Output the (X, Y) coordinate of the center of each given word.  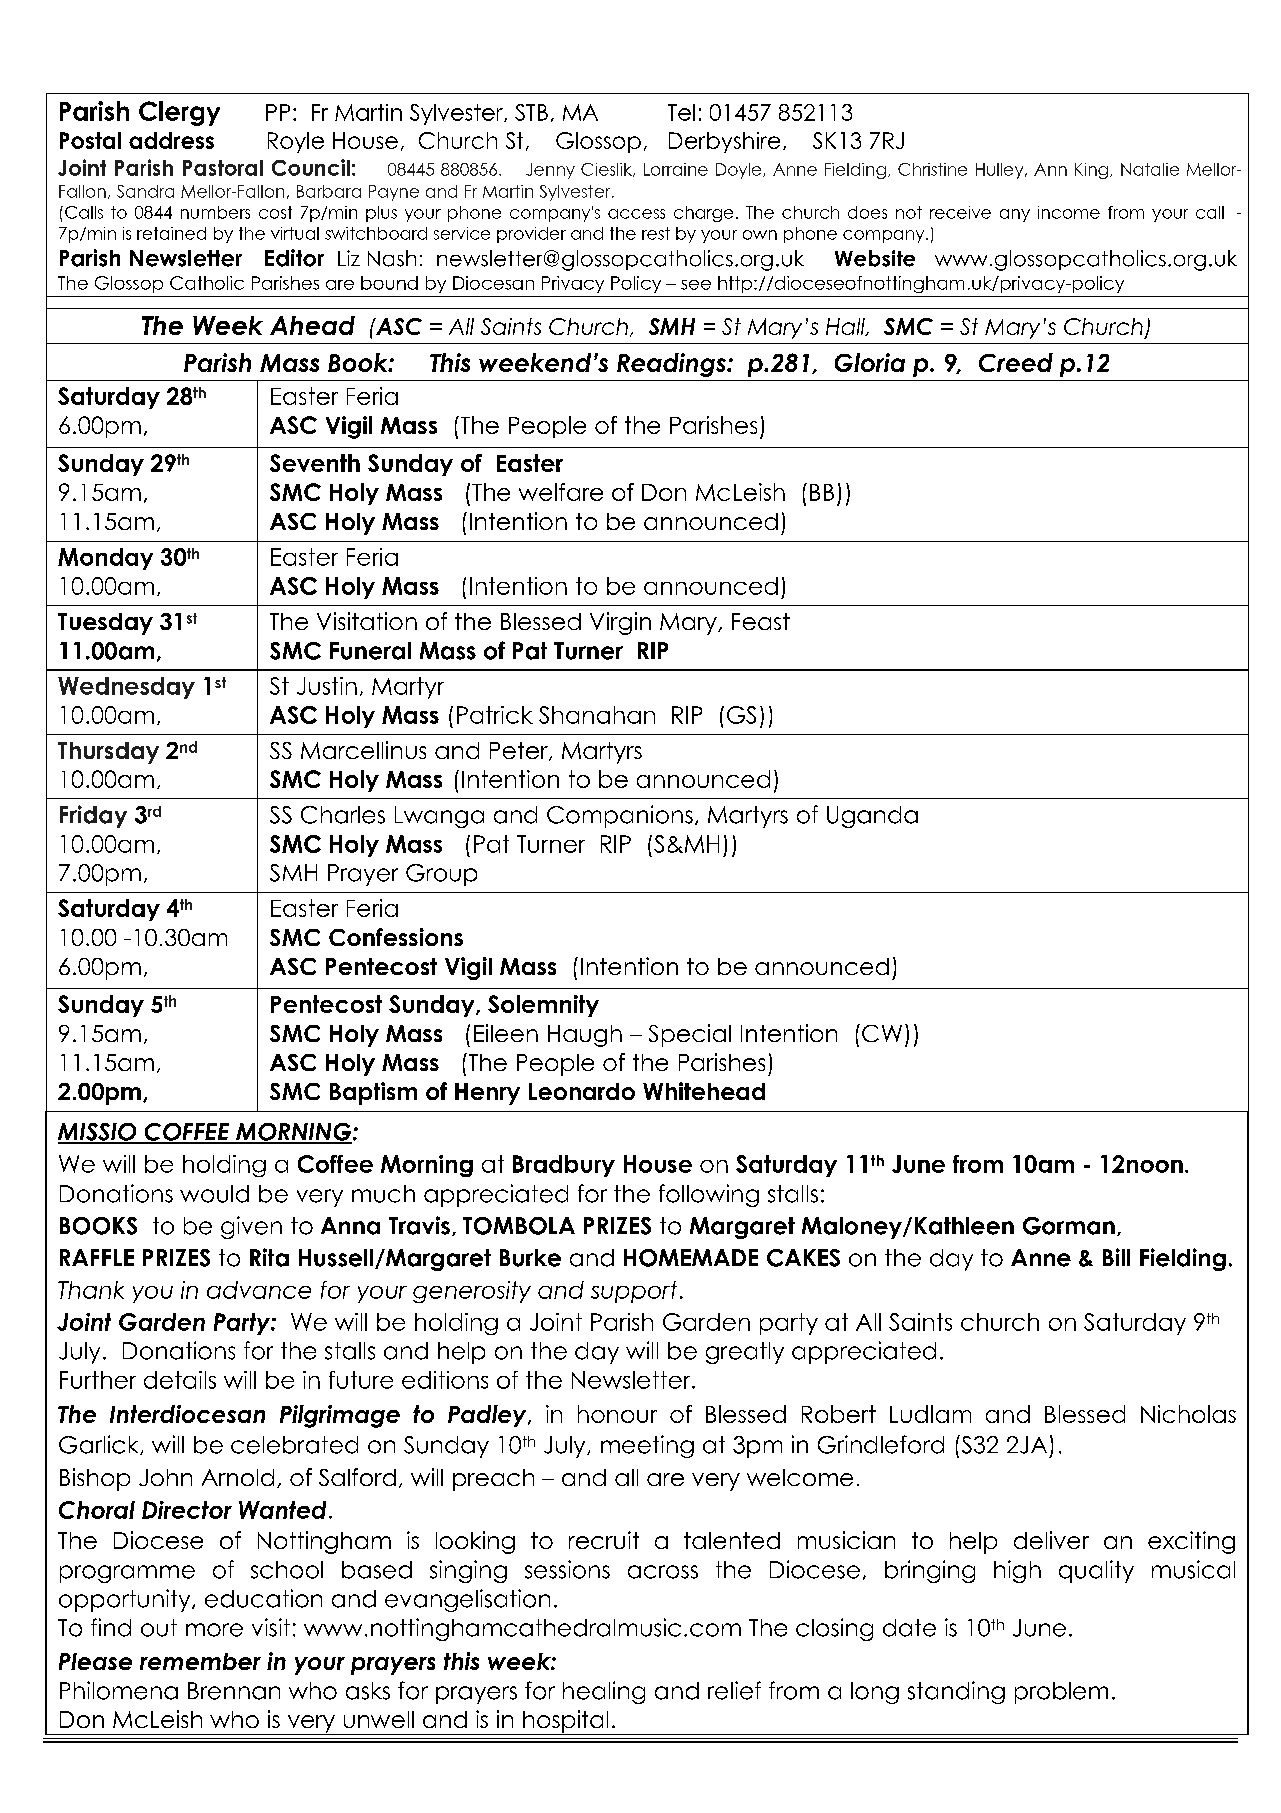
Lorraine (676, 169)
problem (1061, 1693)
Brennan (234, 1691)
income (1069, 212)
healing (604, 1692)
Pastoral (223, 168)
